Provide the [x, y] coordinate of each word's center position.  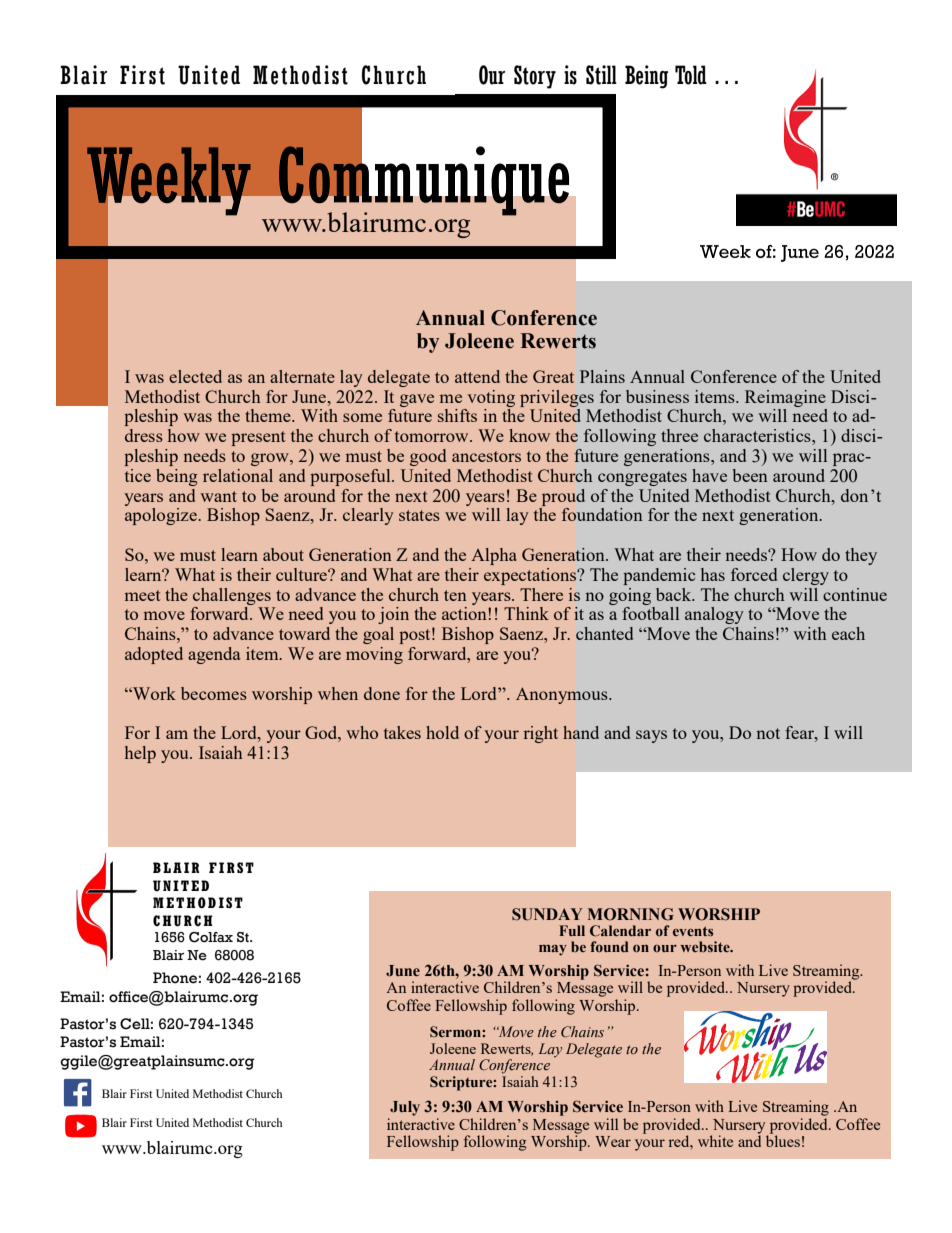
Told [691, 75]
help [140, 754]
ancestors [486, 456]
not [768, 733]
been [750, 475]
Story [535, 77]
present [258, 438]
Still [601, 75]
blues [783, 1140]
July [405, 1108]
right [541, 734]
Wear [613, 1141]
